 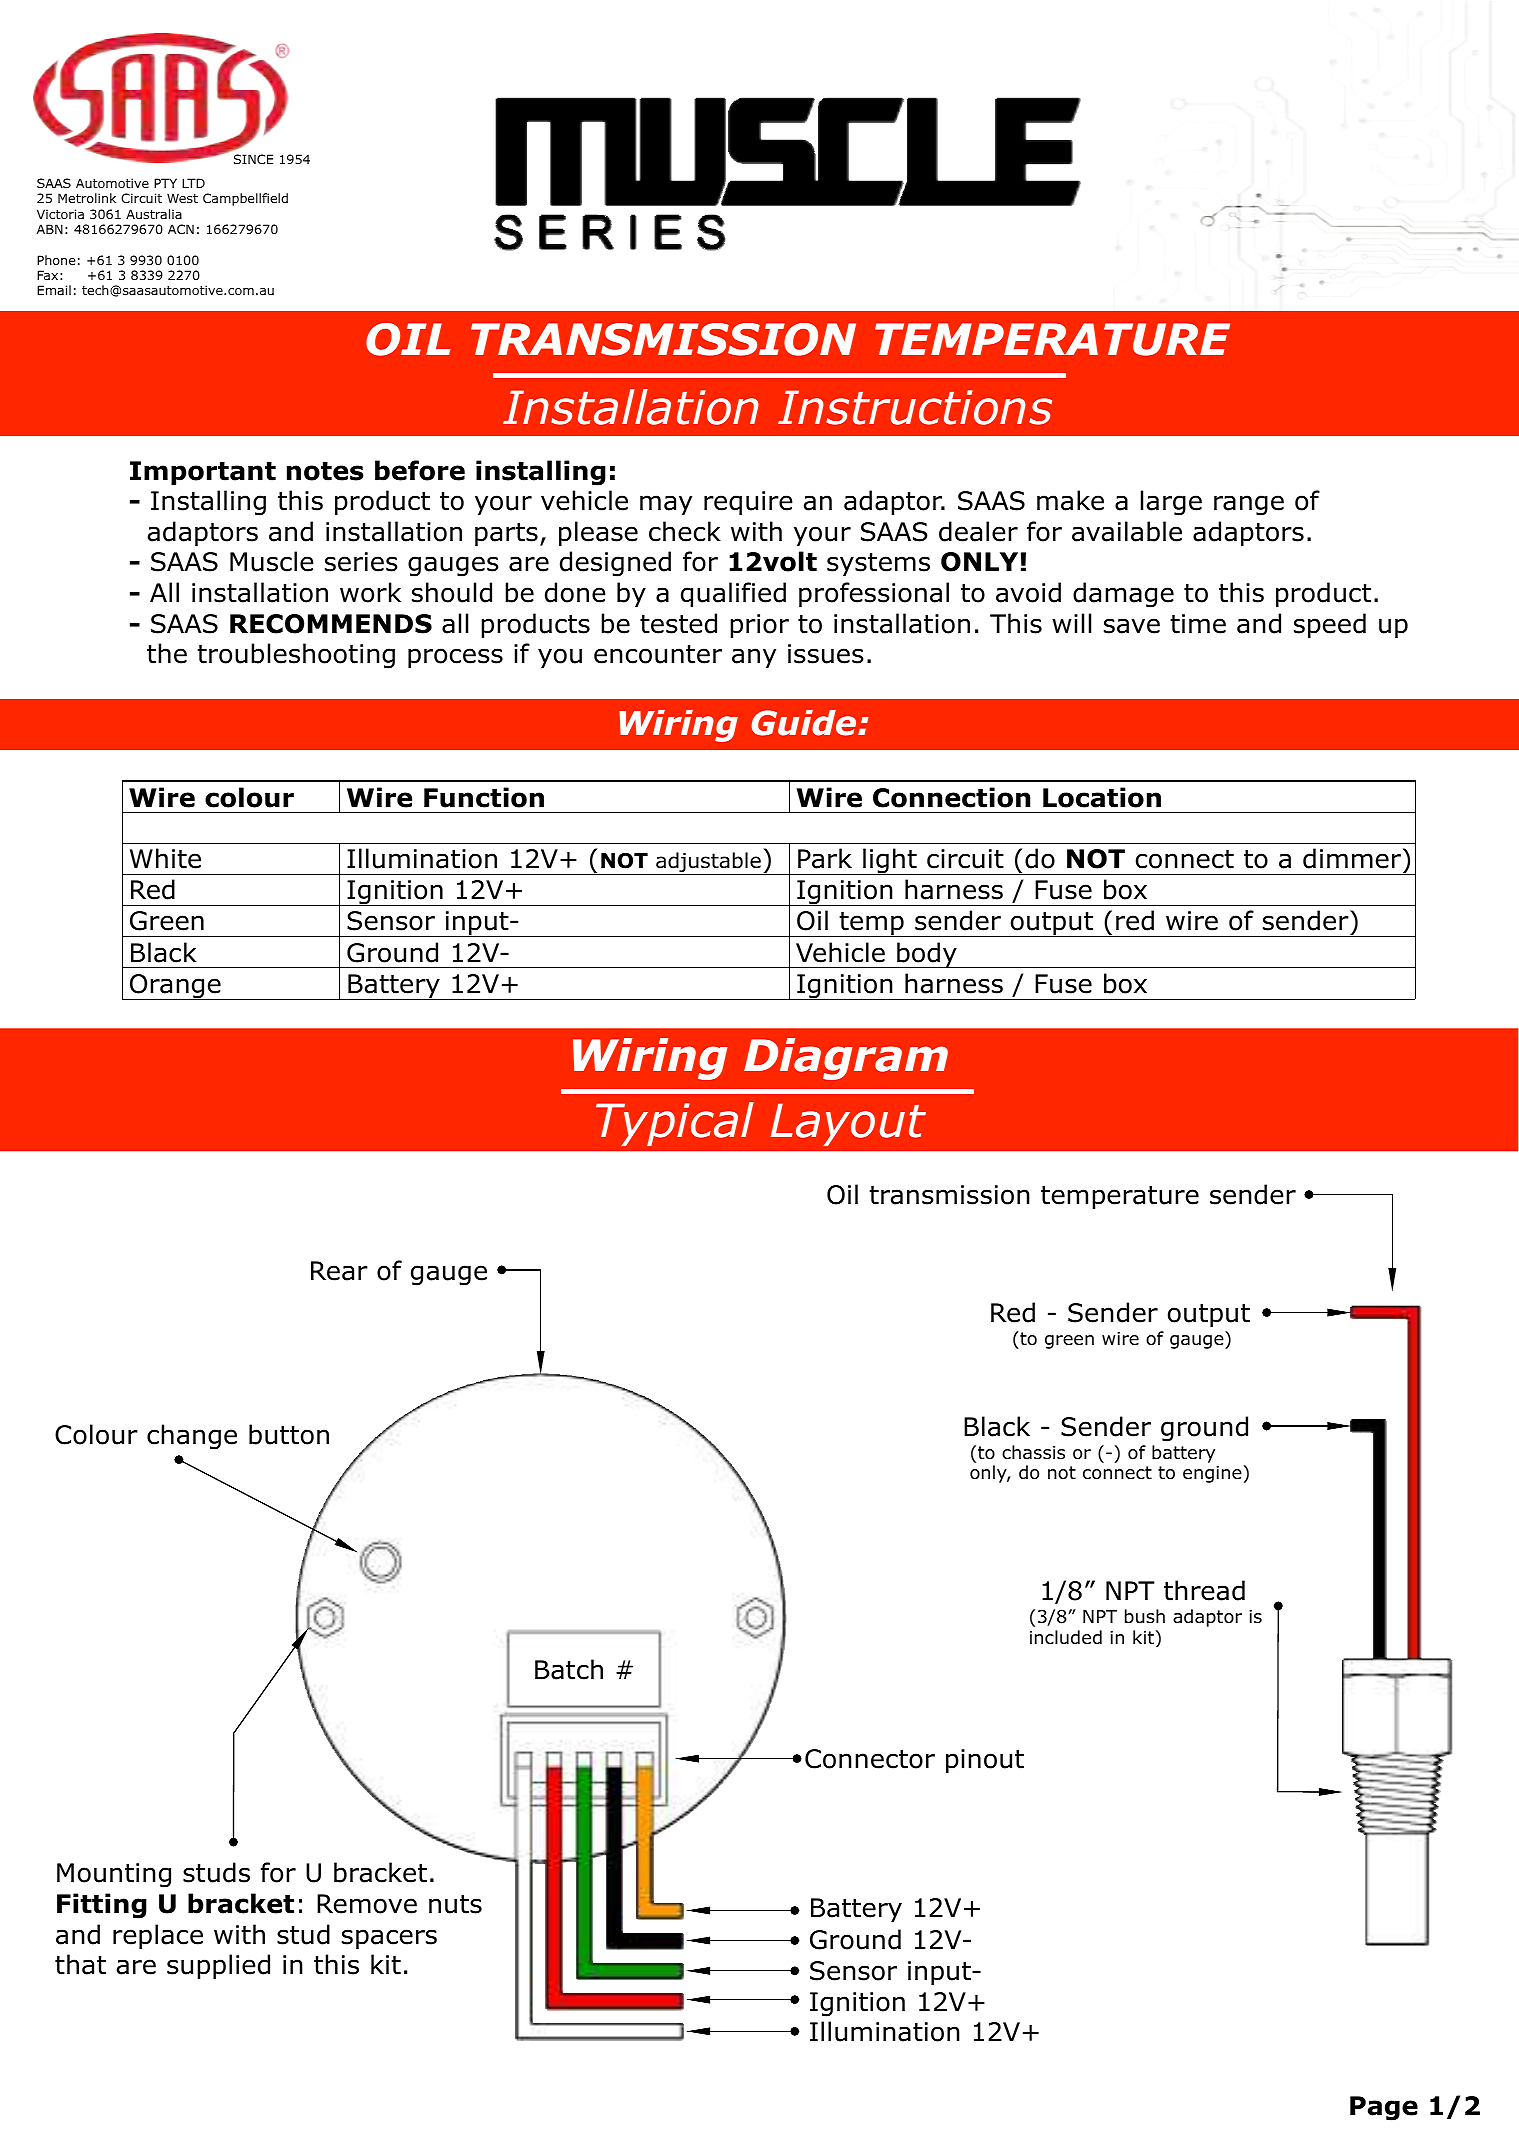 I want to click on ACN, so click(x=181, y=229).
